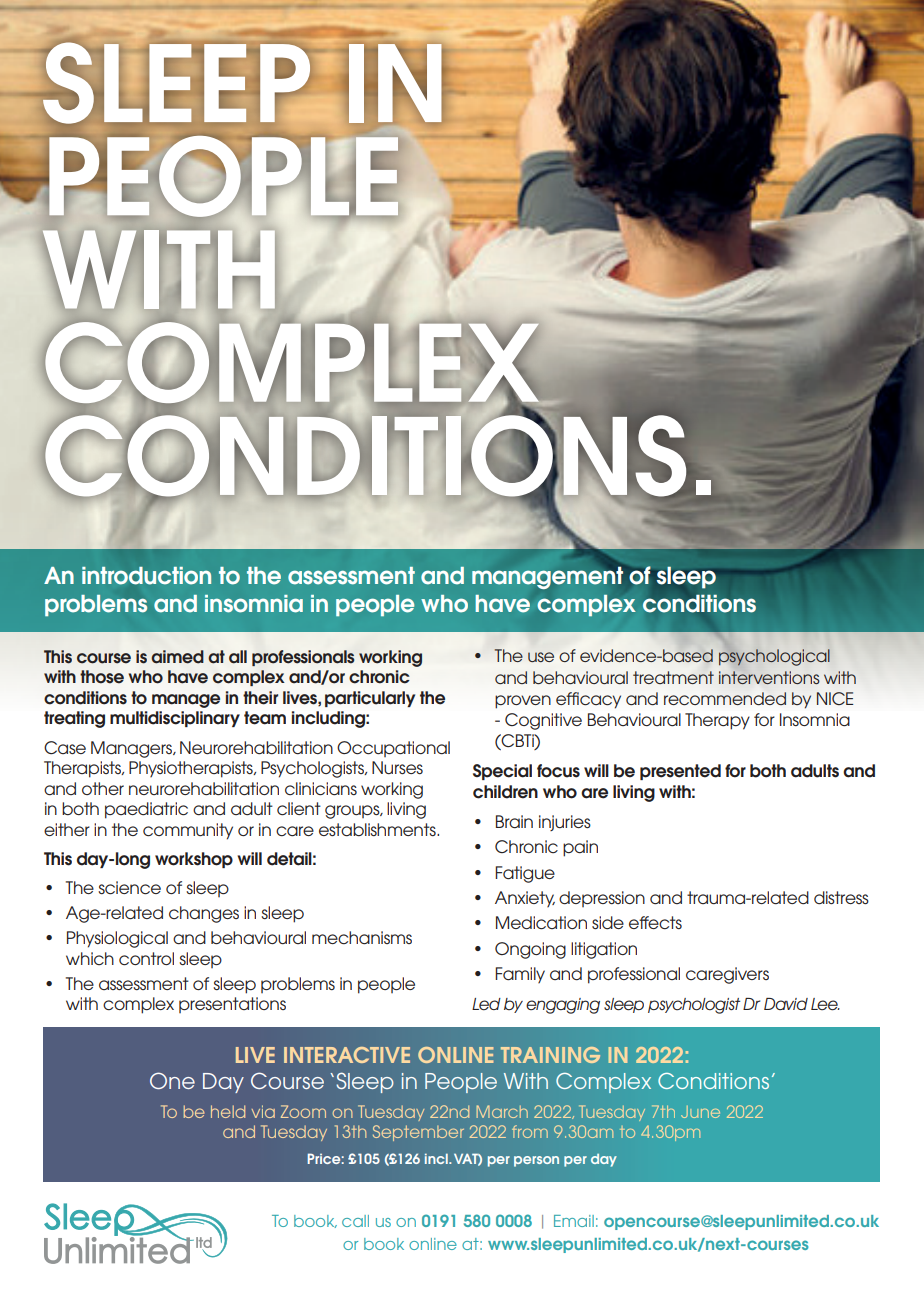 The image size is (924, 1308). I want to click on Led, so click(486, 1004).
